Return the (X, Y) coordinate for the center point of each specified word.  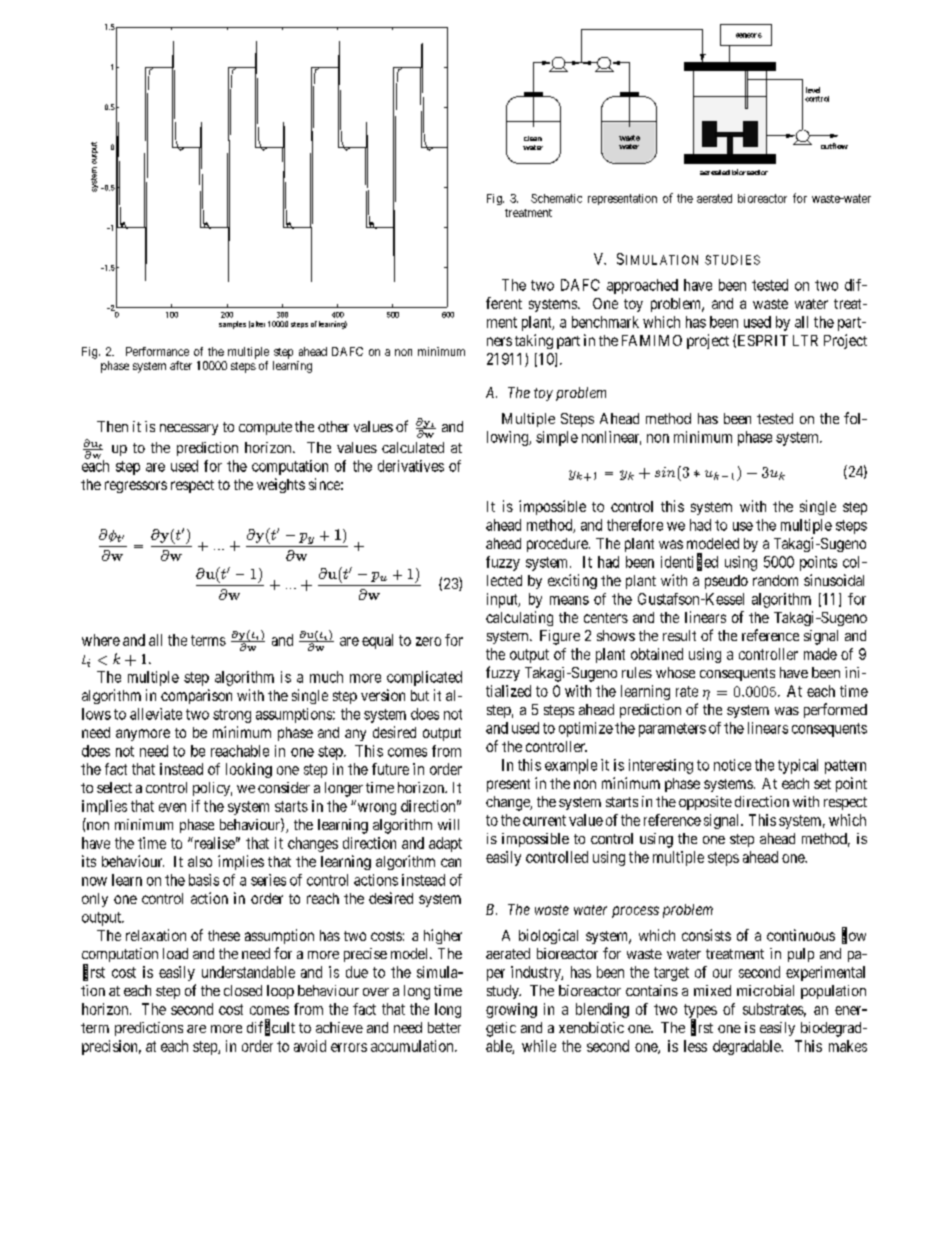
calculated (413, 447)
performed (835, 710)
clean (533, 138)
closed (243, 990)
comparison (196, 696)
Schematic (556, 198)
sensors (749, 35)
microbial (765, 990)
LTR (805, 340)
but (420, 695)
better (444, 1027)
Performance (157, 351)
